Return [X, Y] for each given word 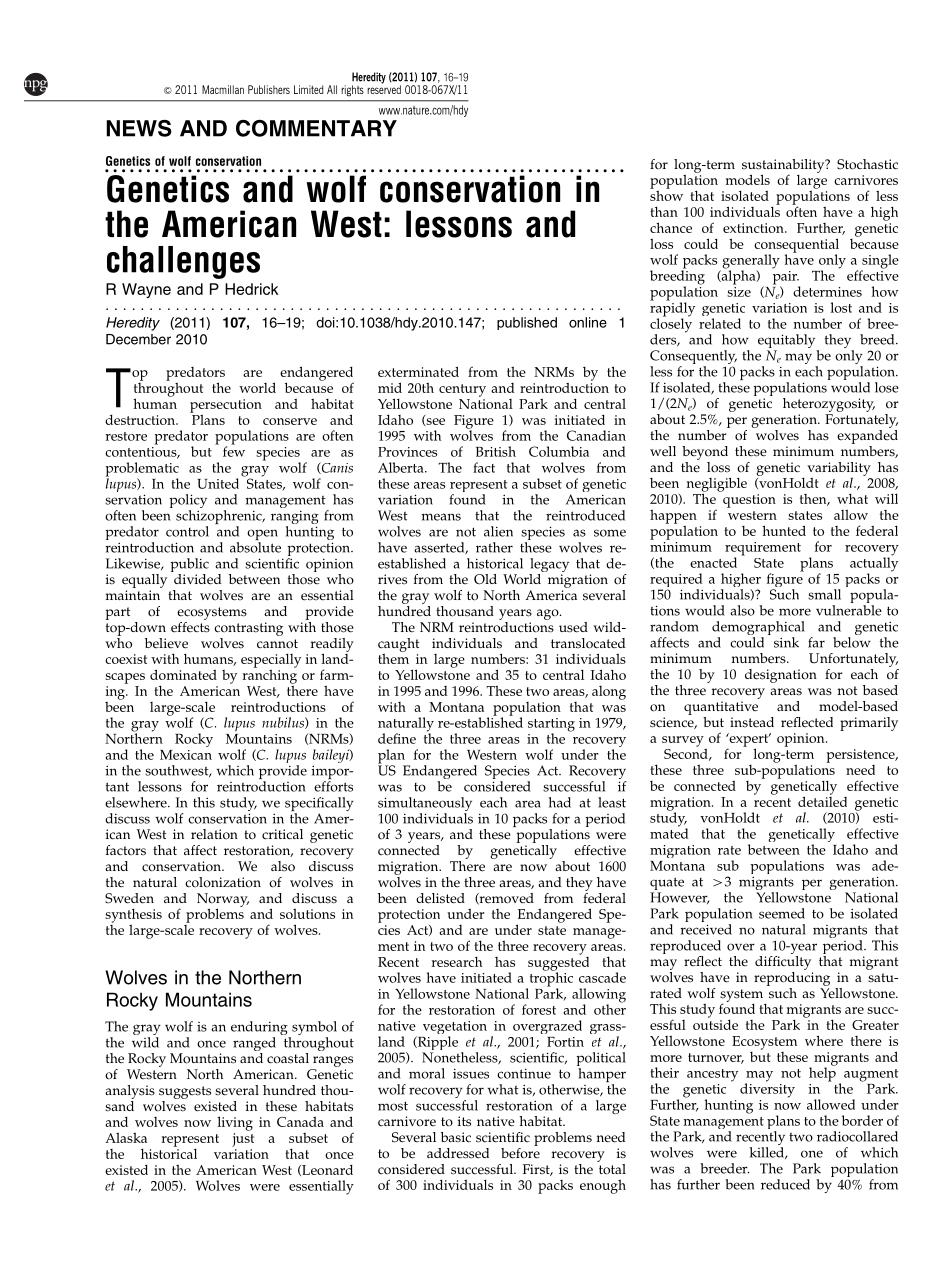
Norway [223, 901]
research [457, 961]
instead [752, 722]
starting [551, 726]
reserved [384, 88]
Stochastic [867, 164]
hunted [784, 530]
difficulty [783, 961]
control [187, 531]
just [243, 1140]
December [138, 339]
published [527, 323]
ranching [270, 676]
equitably [788, 342]
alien [498, 531]
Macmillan [223, 89]
